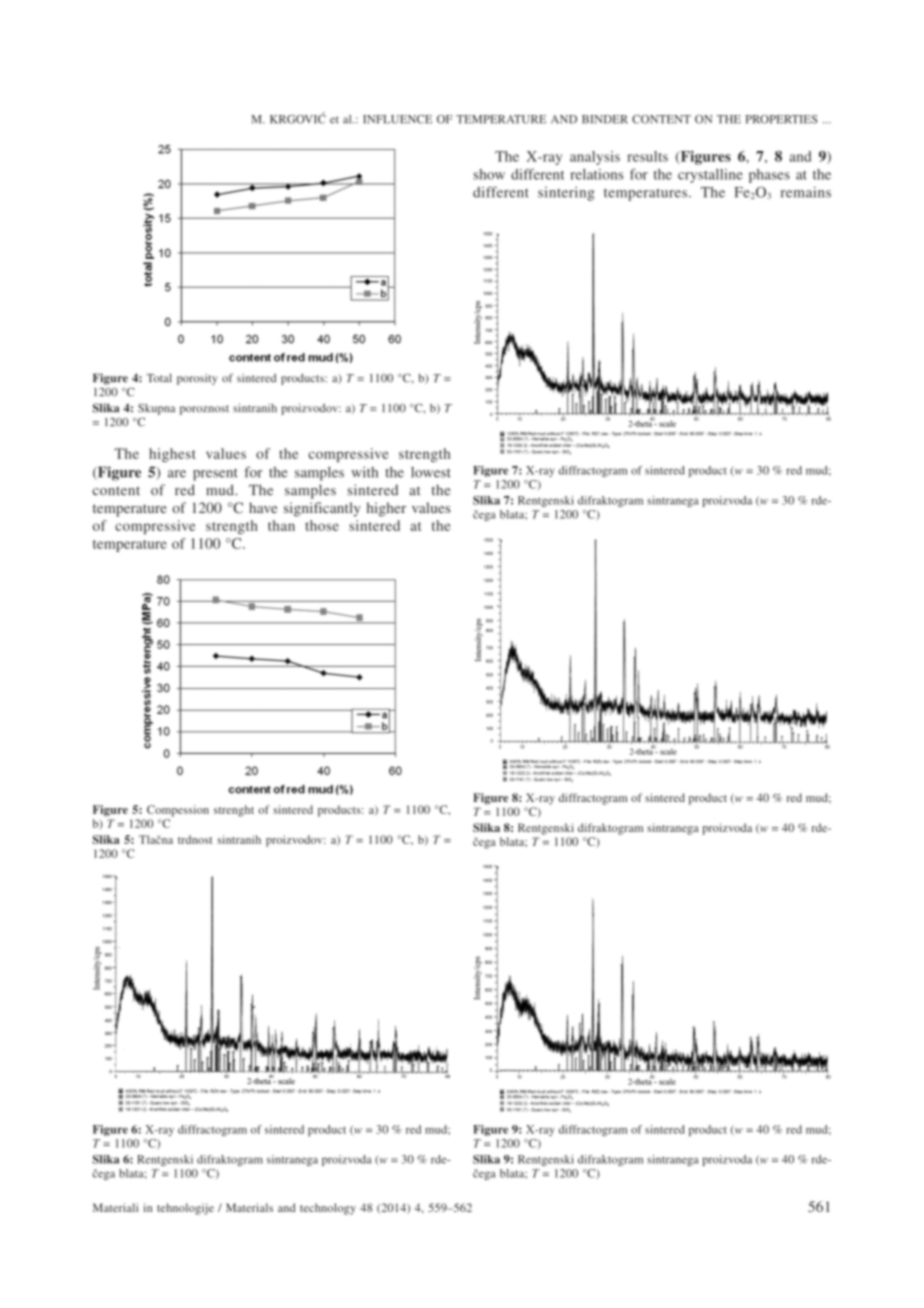 Image resolution: width=924 pixels, height=1308 pixels. Describe the element at coordinates (489, 174) in the document. I see `show` at that location.
